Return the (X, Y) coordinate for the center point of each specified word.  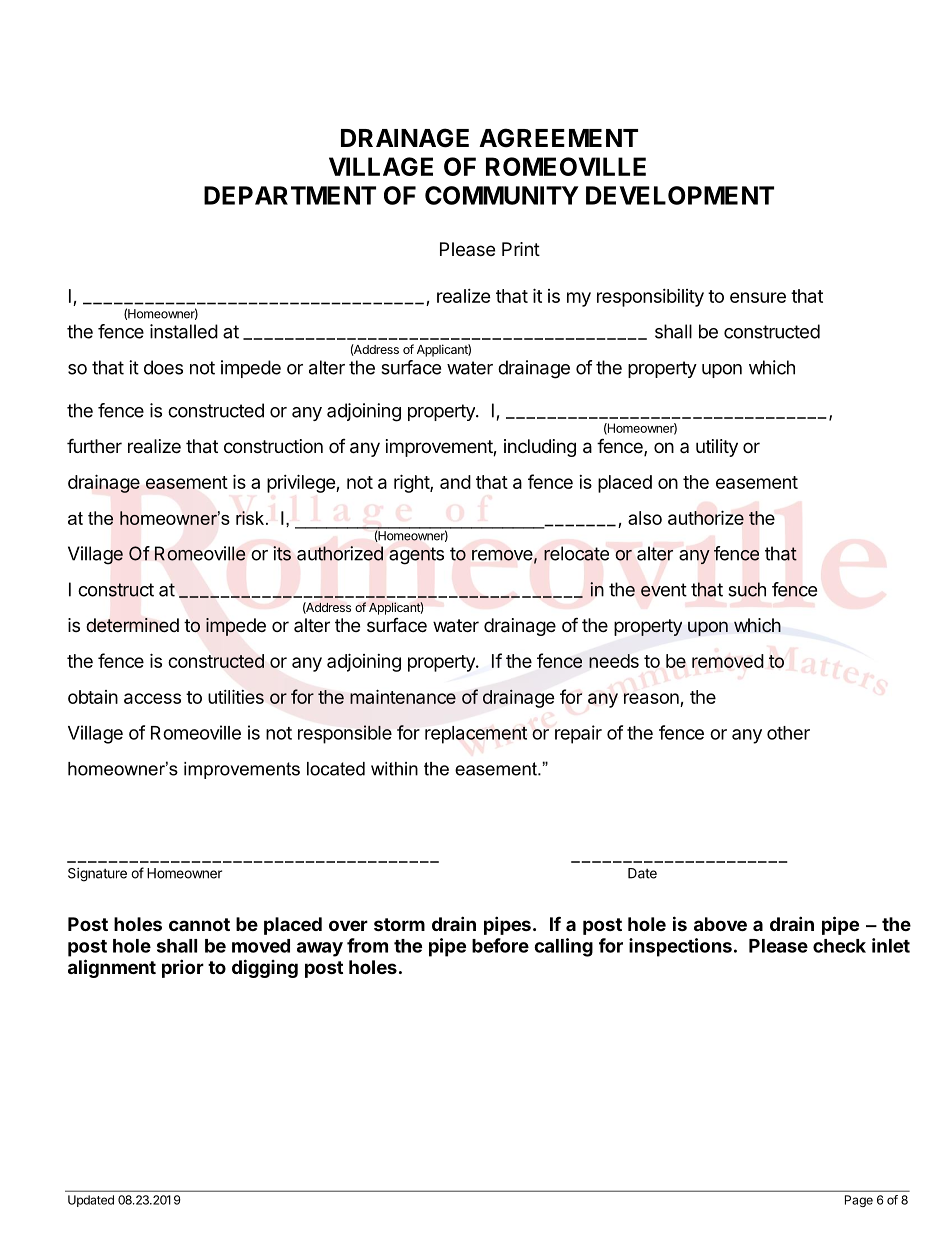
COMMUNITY (502, 195)
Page (859, 1201)
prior (183, 968)
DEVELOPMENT (680, 195)
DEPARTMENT (290, 195)
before (500, 945)
